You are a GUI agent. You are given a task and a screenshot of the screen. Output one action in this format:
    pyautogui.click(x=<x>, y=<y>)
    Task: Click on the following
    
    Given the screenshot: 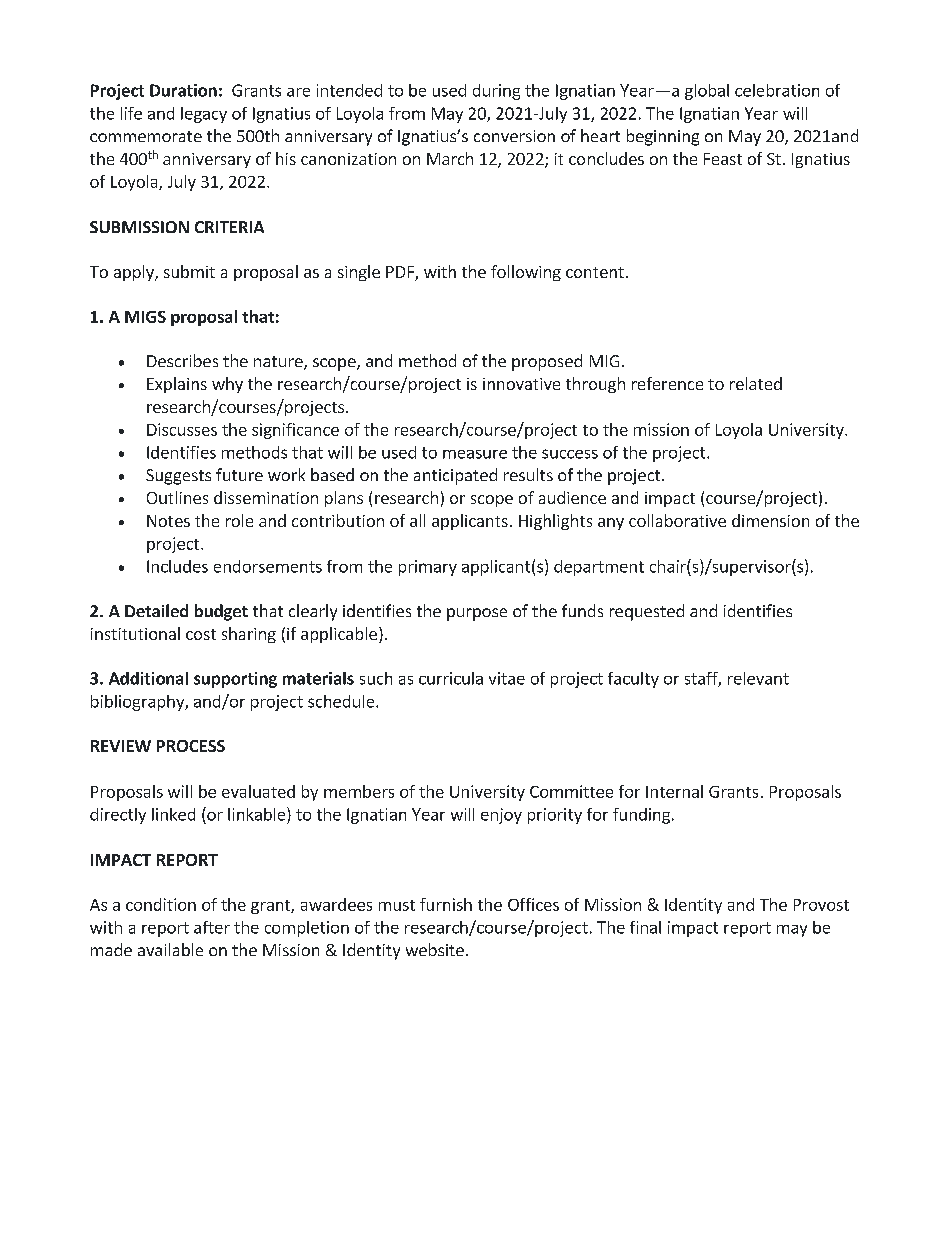 What is the action you would take?
    pyautogui.click(x=526, y=273)
